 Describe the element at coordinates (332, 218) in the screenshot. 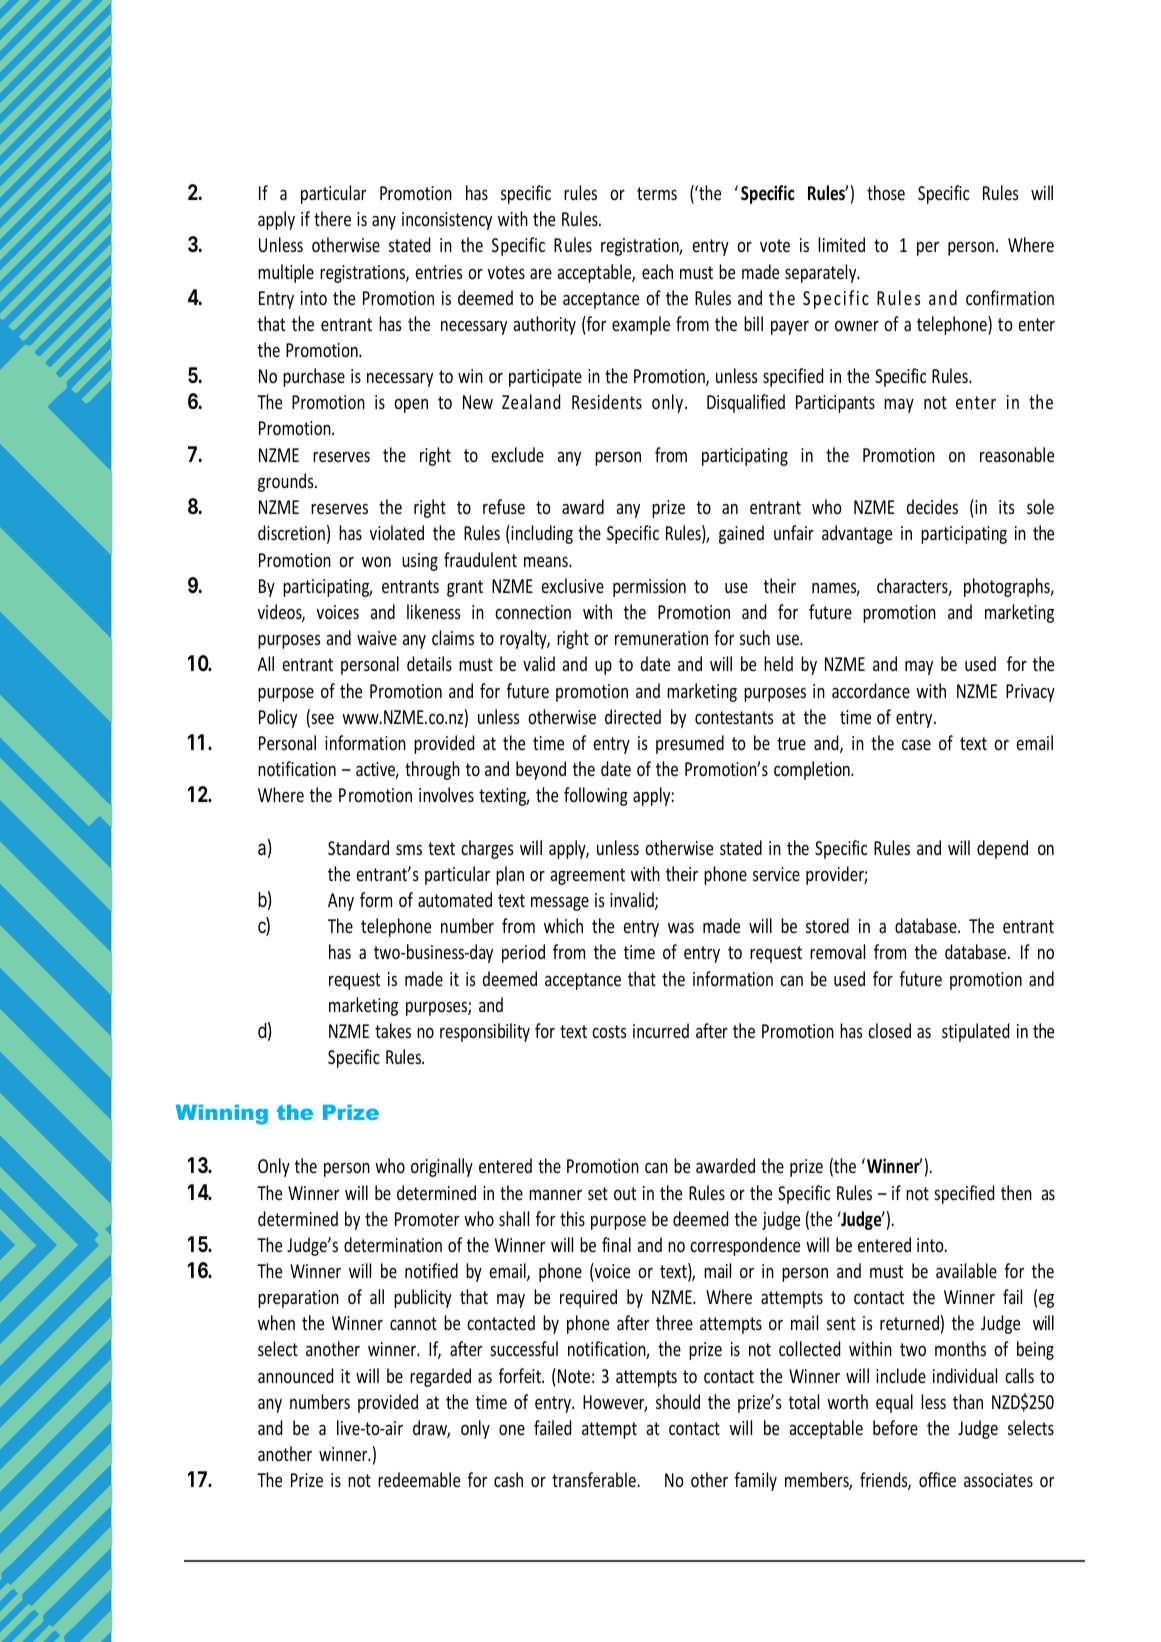

I see `there` at that location.
